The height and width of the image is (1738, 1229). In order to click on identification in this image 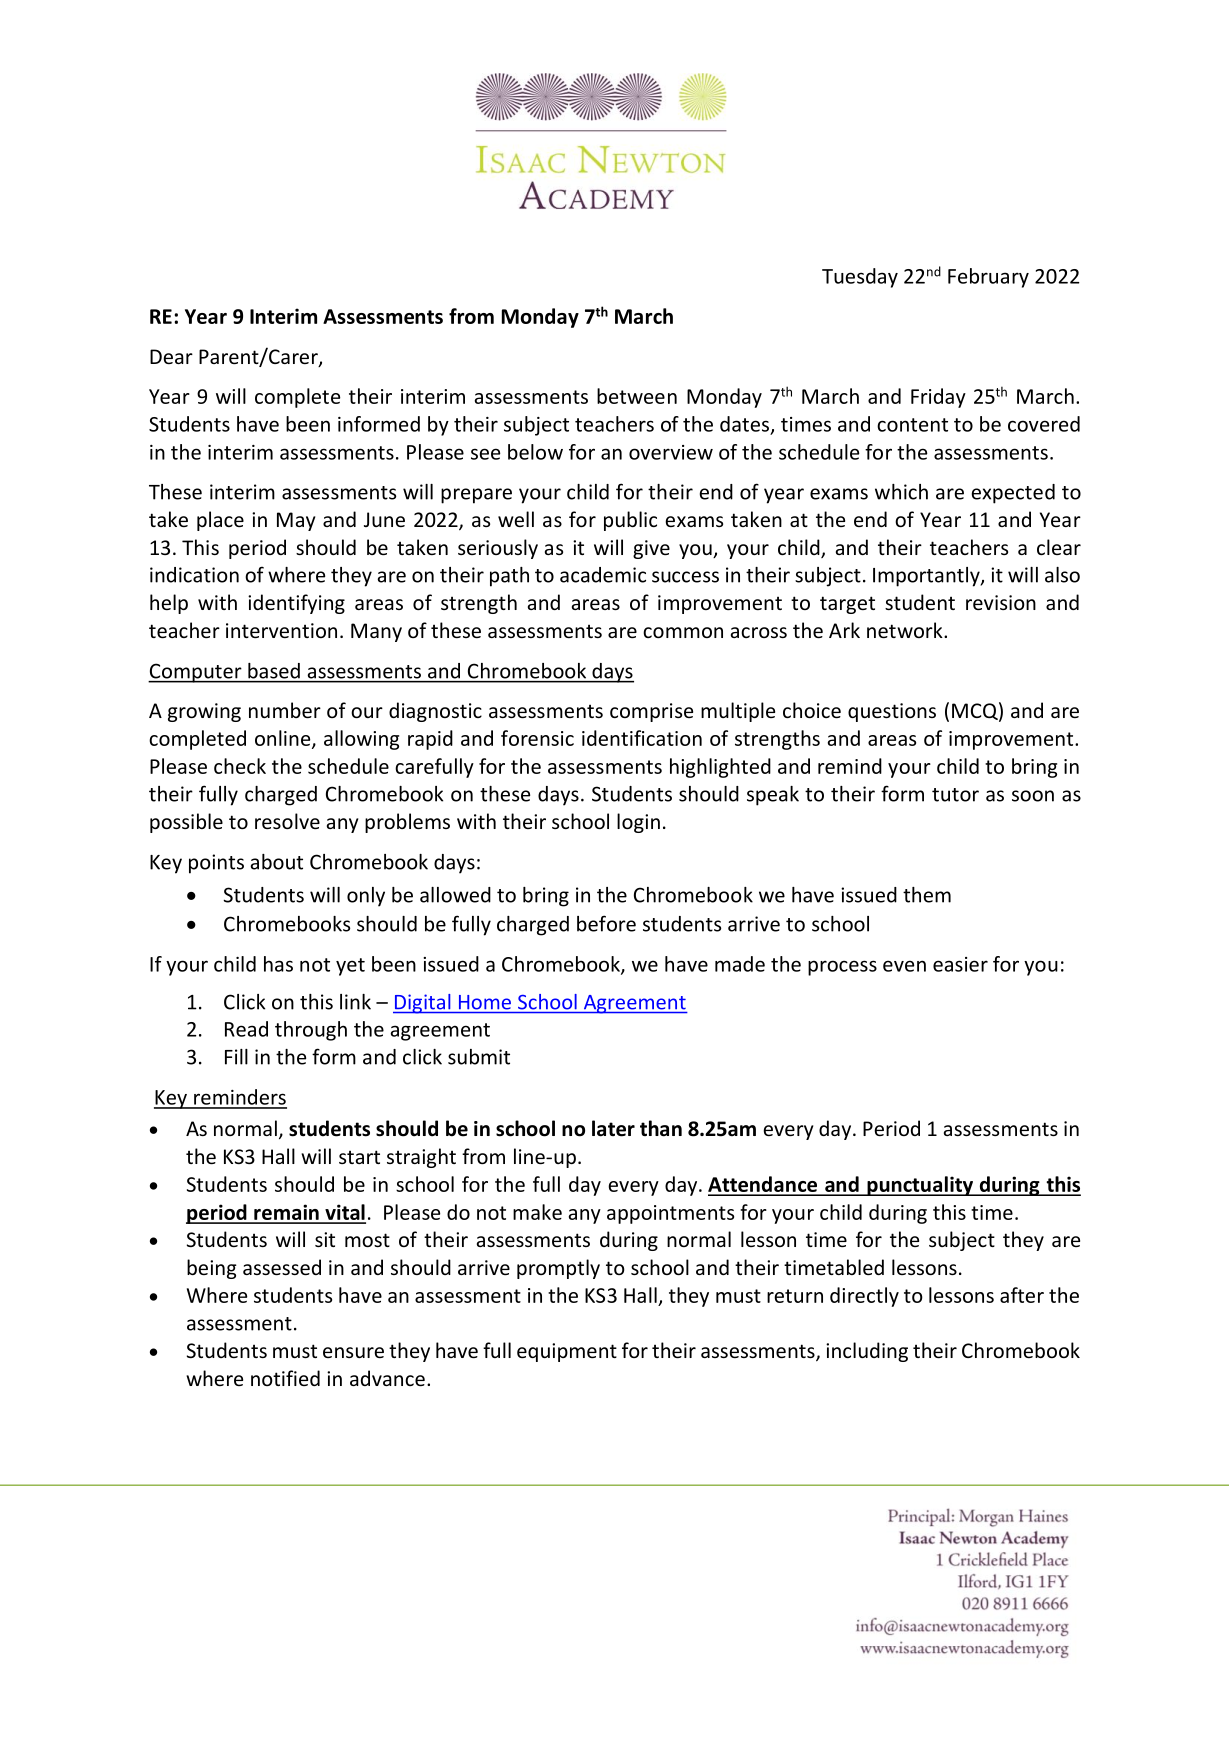, I will do `click(642, 738)`.
